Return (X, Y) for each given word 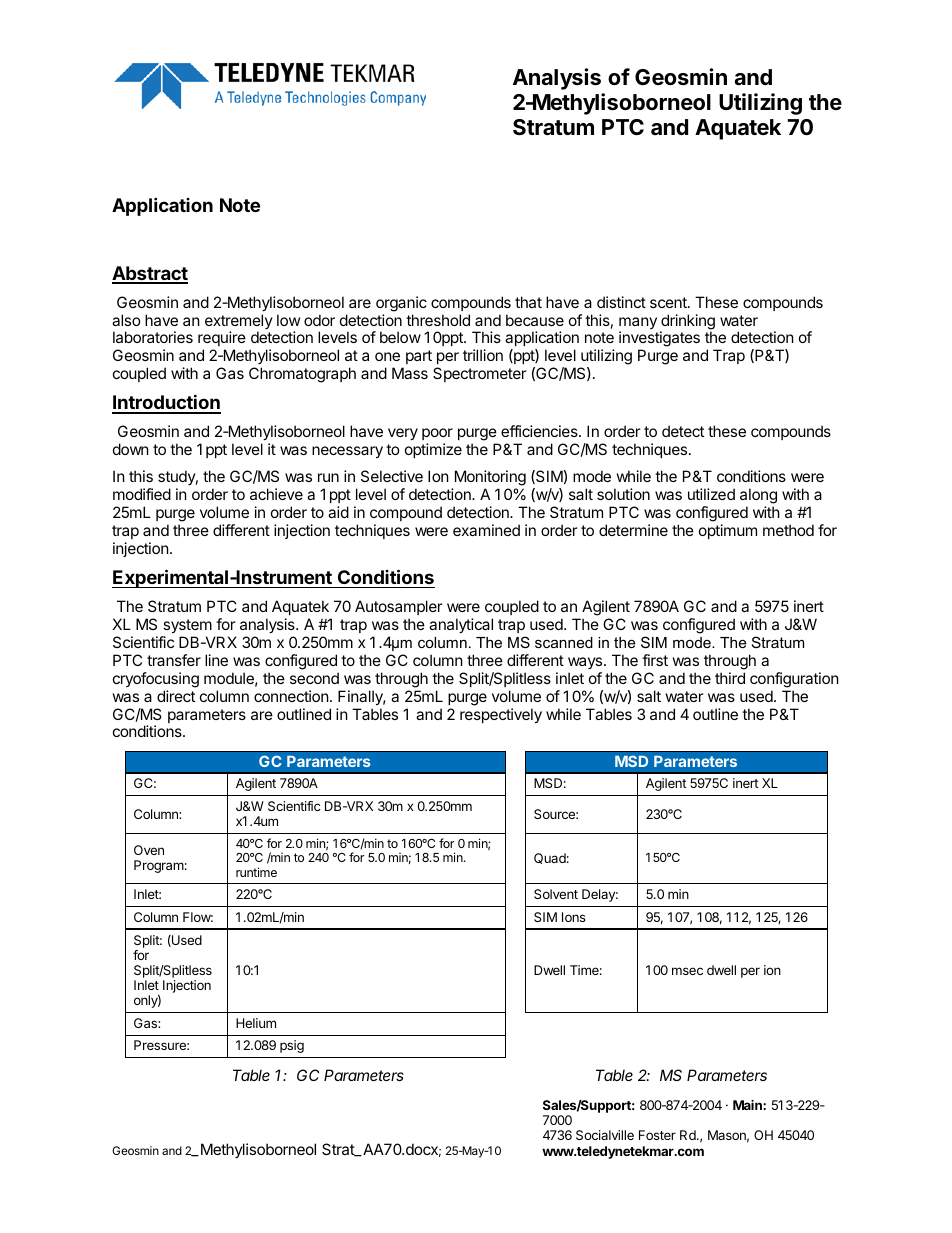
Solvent (556, 894)
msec (687, 971)
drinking (687, 323)
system (187, 626)
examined (486, 530)
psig (292, 1046)
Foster (657, 1135)
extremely (239, 323)
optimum (728, 531)
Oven (149, 850)
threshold (438, 320)
